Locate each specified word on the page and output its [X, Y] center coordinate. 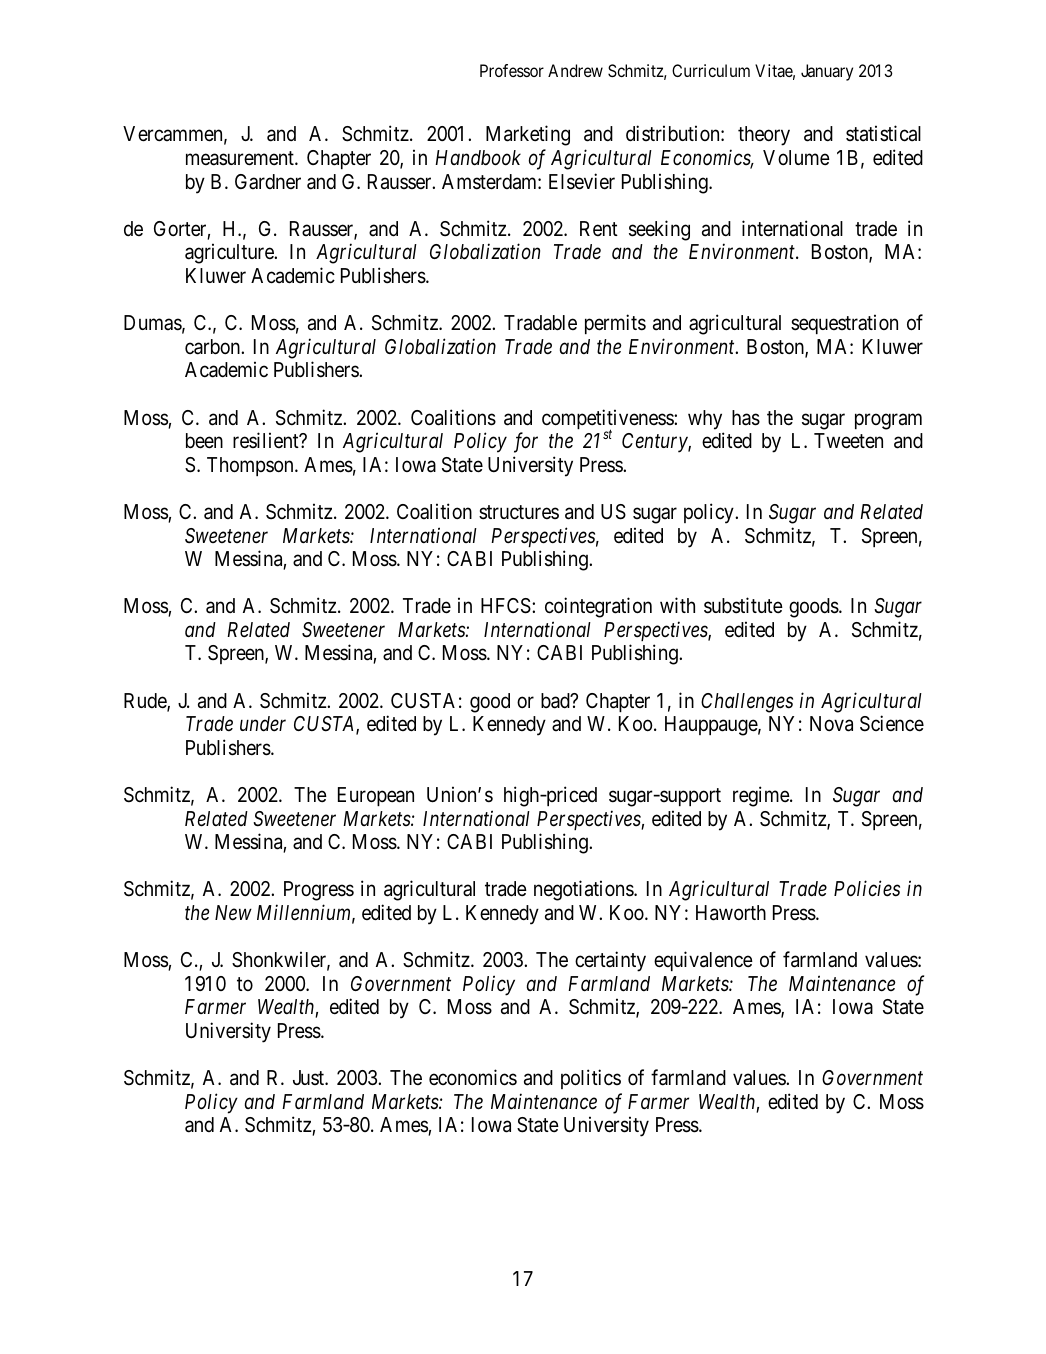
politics [591, 1079]
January [827, 72]
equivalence [703, 961]
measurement [241, 158]
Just [309, 1077]
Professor [512, 70]
